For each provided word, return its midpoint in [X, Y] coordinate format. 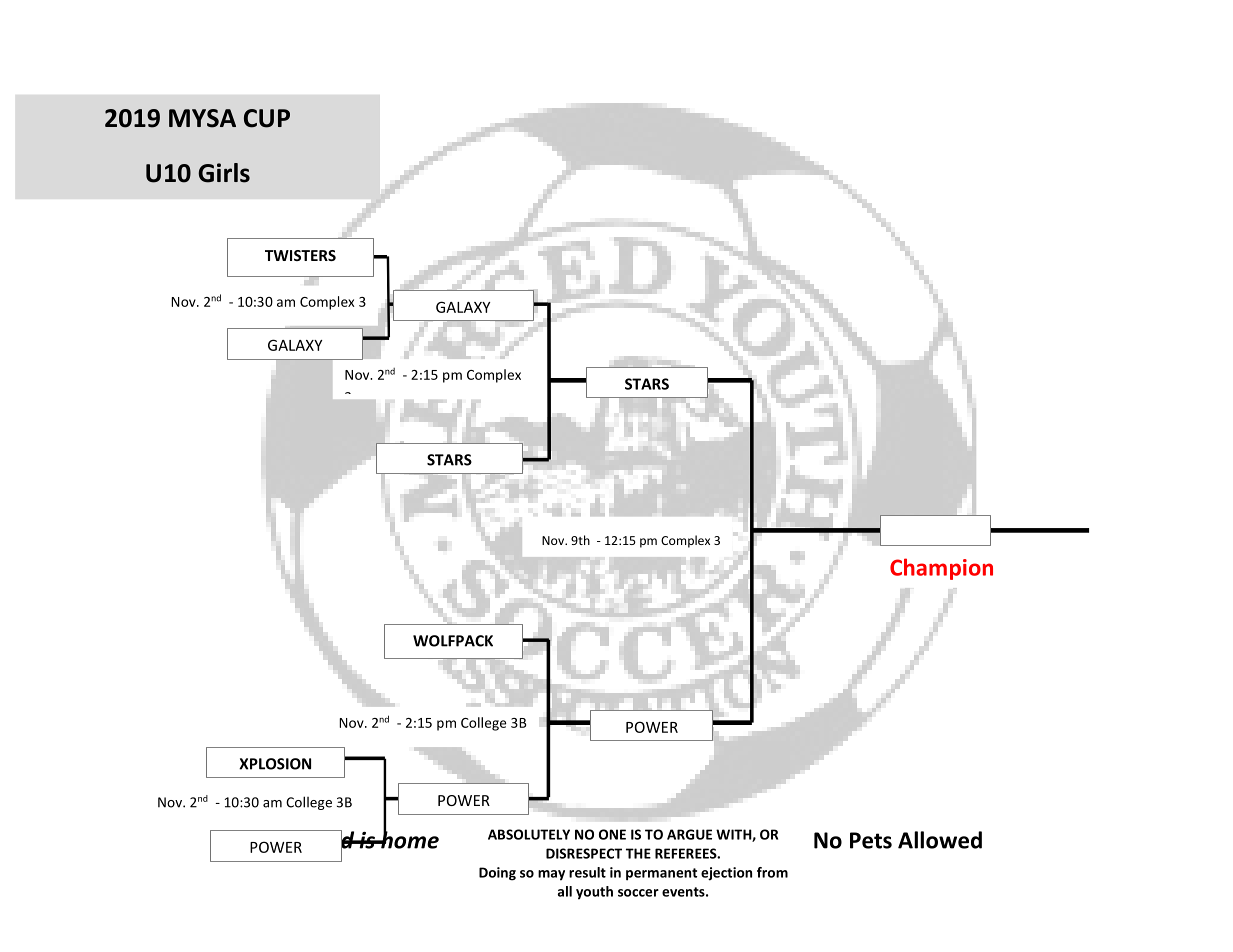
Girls [224, 173]
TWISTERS [300, 255]
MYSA [202, 118]
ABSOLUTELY [529, 834]
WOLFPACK [453, 641]
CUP [267, 118]
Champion [941, 569]
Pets [871, 840]
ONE [612, 834]
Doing [497, 874]
